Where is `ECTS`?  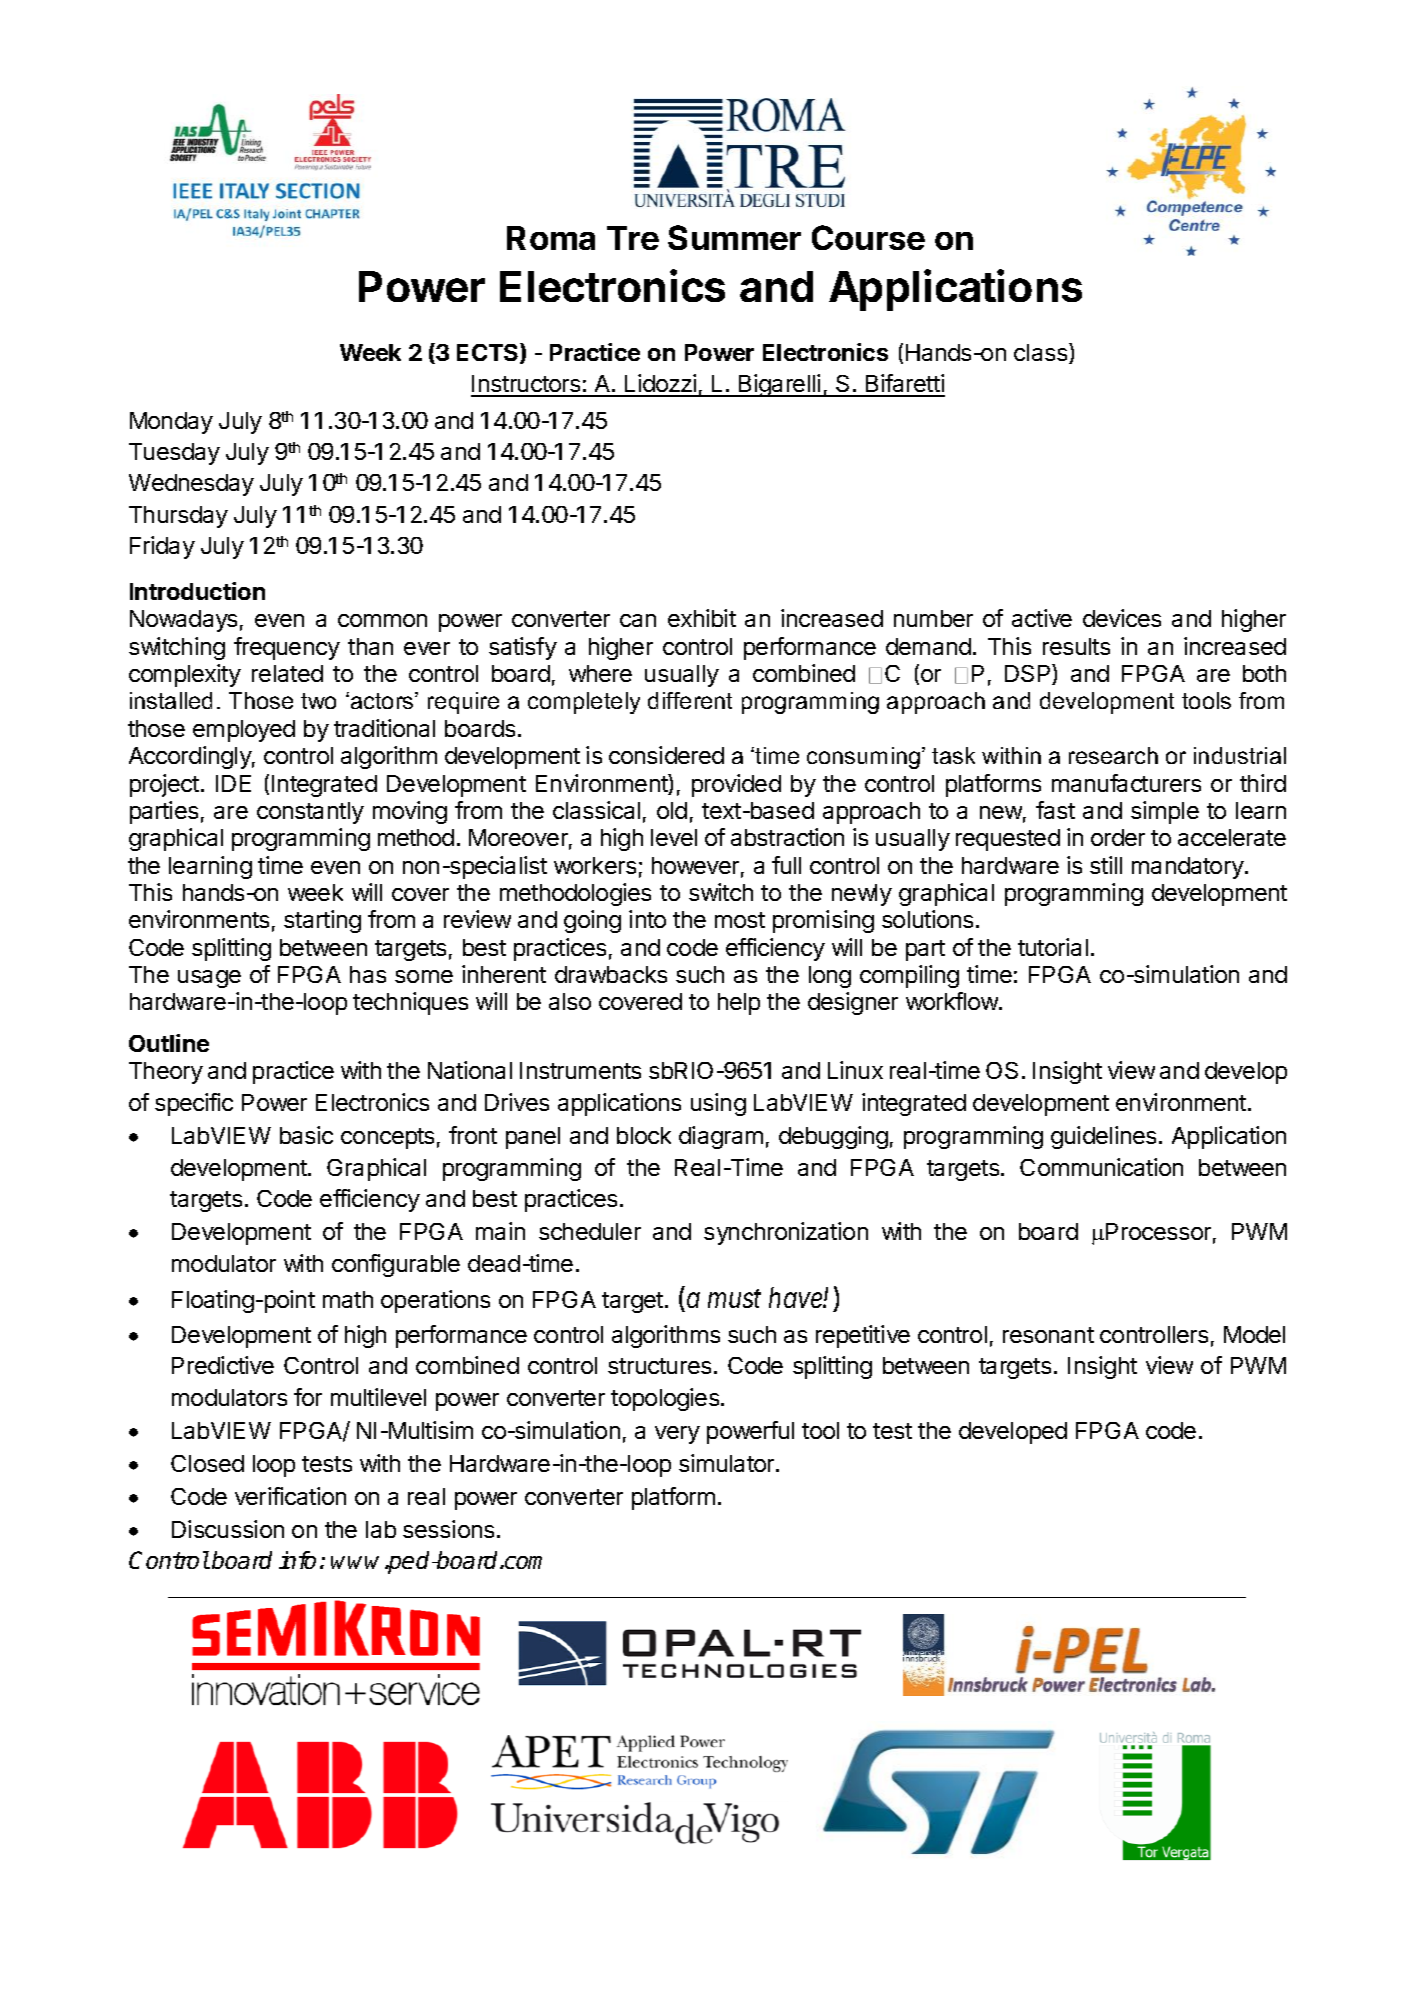 ECTS is located at coordinates (489, 353).
